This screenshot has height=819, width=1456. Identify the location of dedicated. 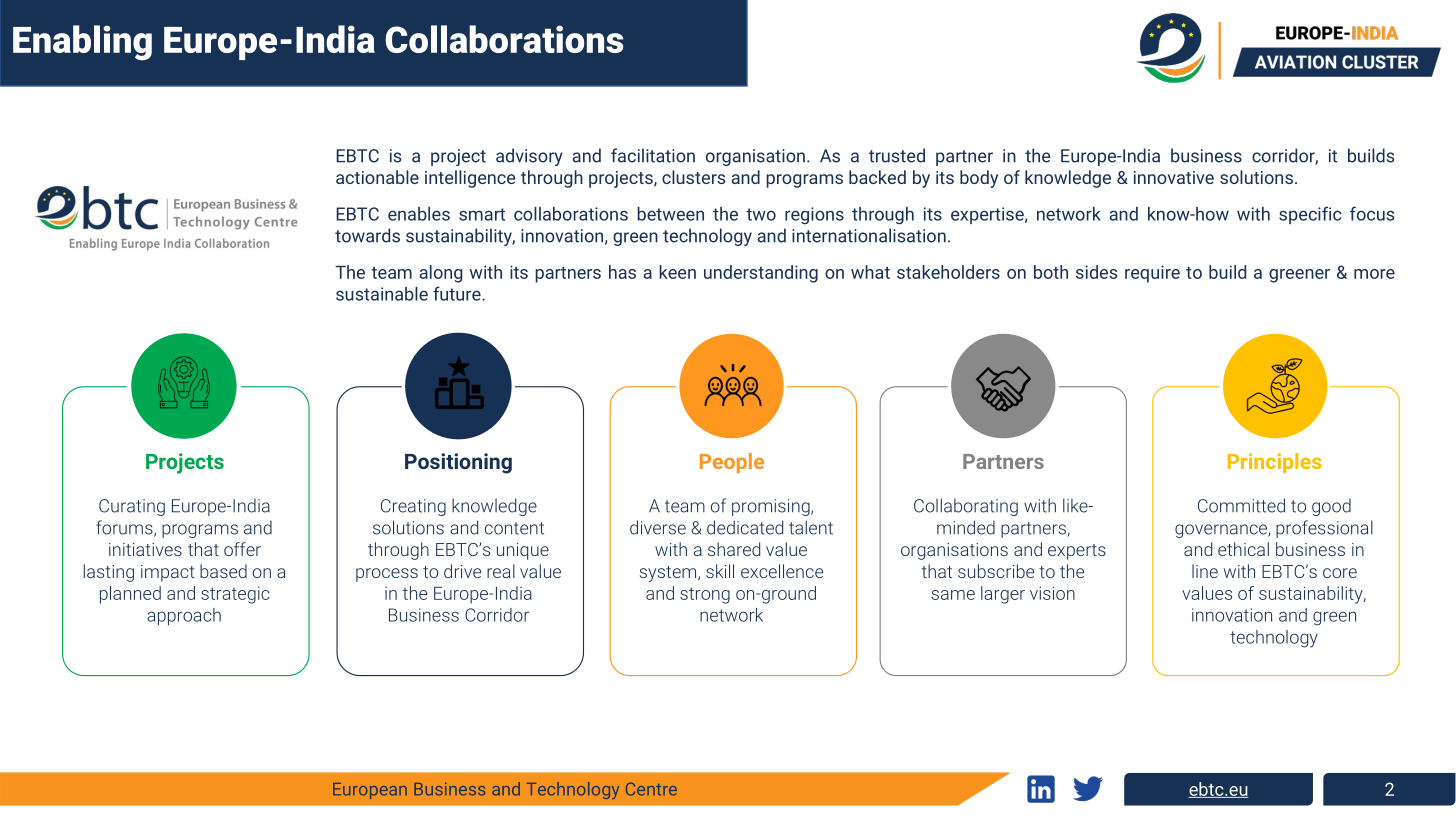
(745, 527).
